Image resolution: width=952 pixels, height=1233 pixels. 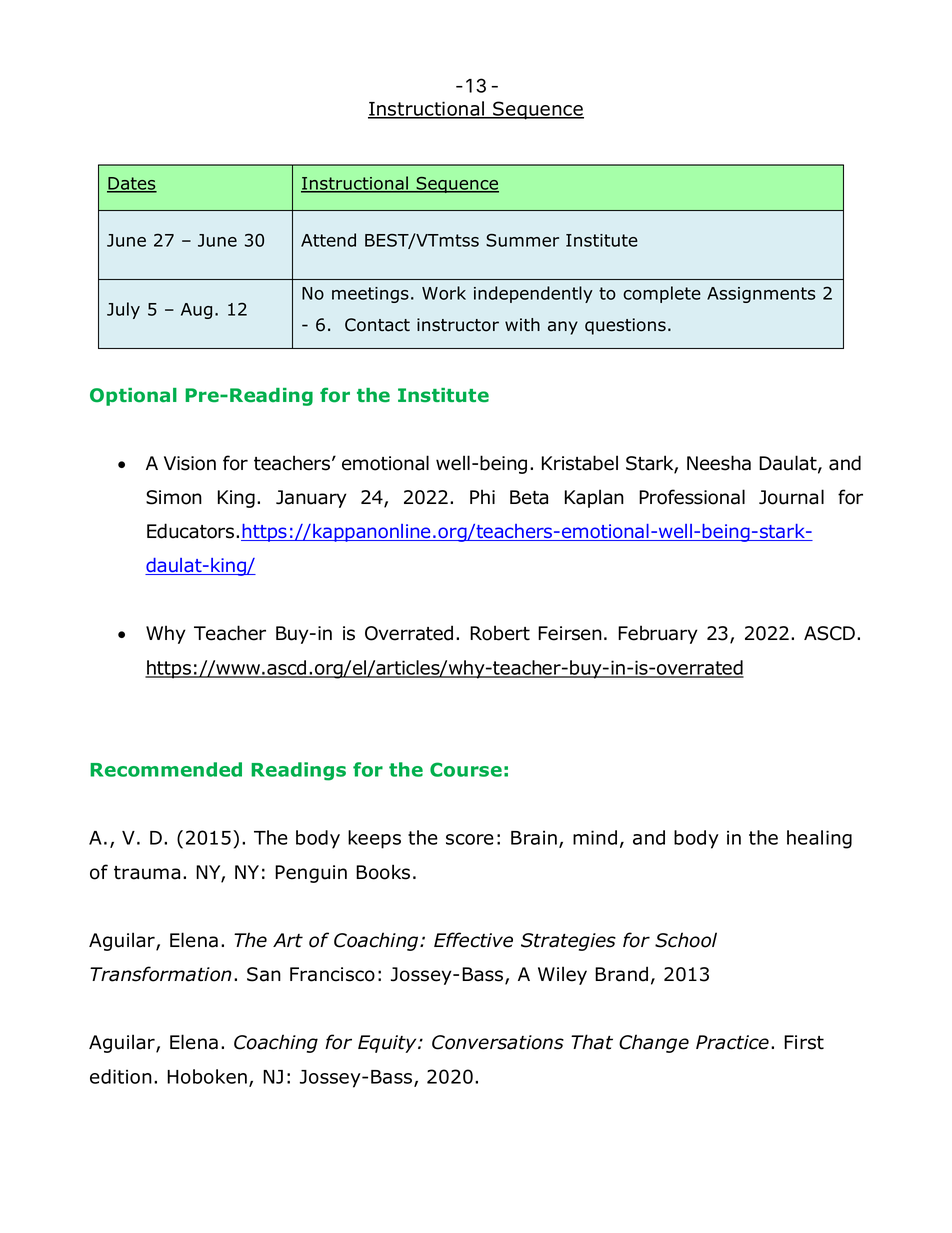 I want to click on Simon, so click(x=174, y=497).
